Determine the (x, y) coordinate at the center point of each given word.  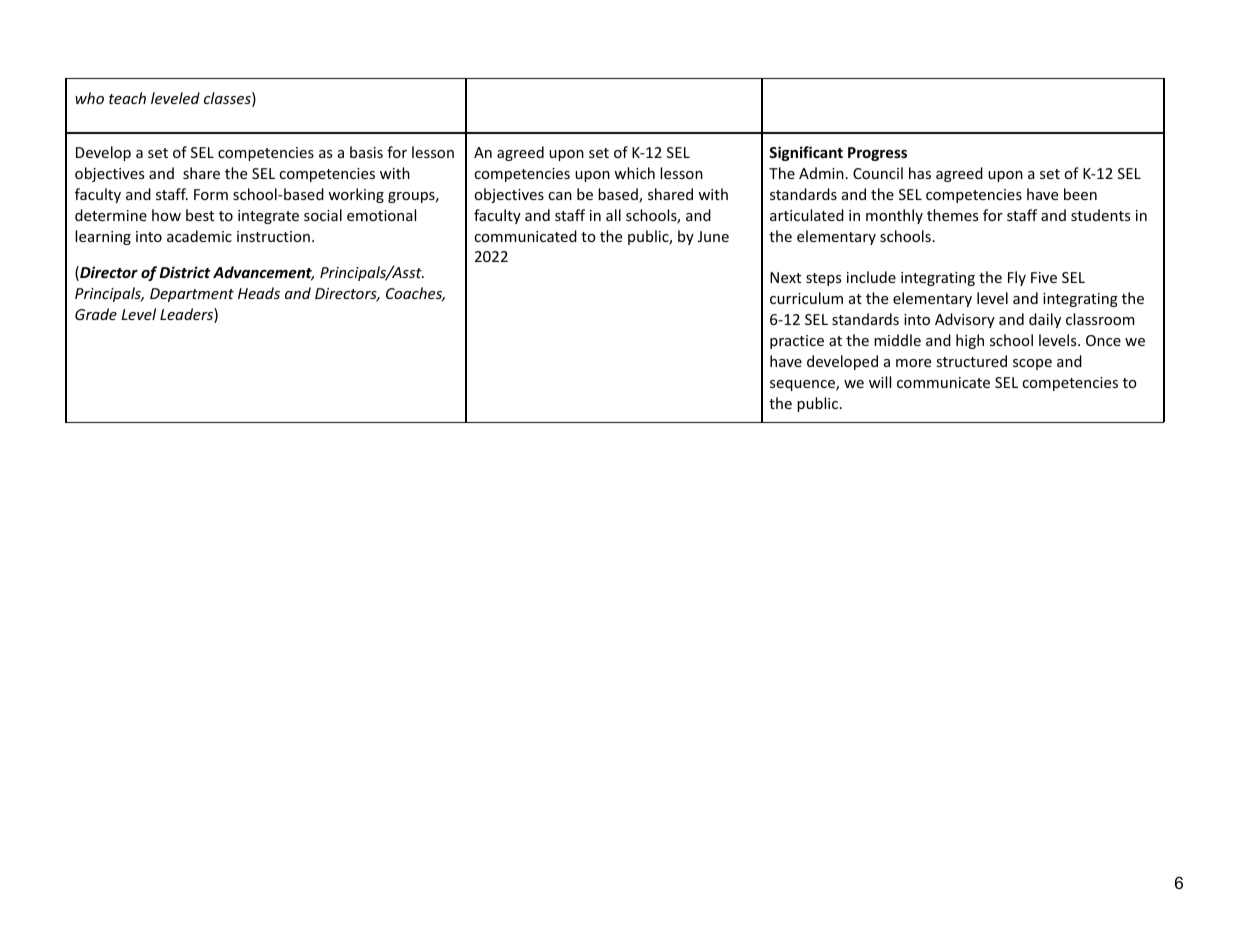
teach (127, 98)
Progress (877, 154)
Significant (806, 153)
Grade (96, 314)
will (880, 382)
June (713, 236)
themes (952, 215)
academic (199, 236)
